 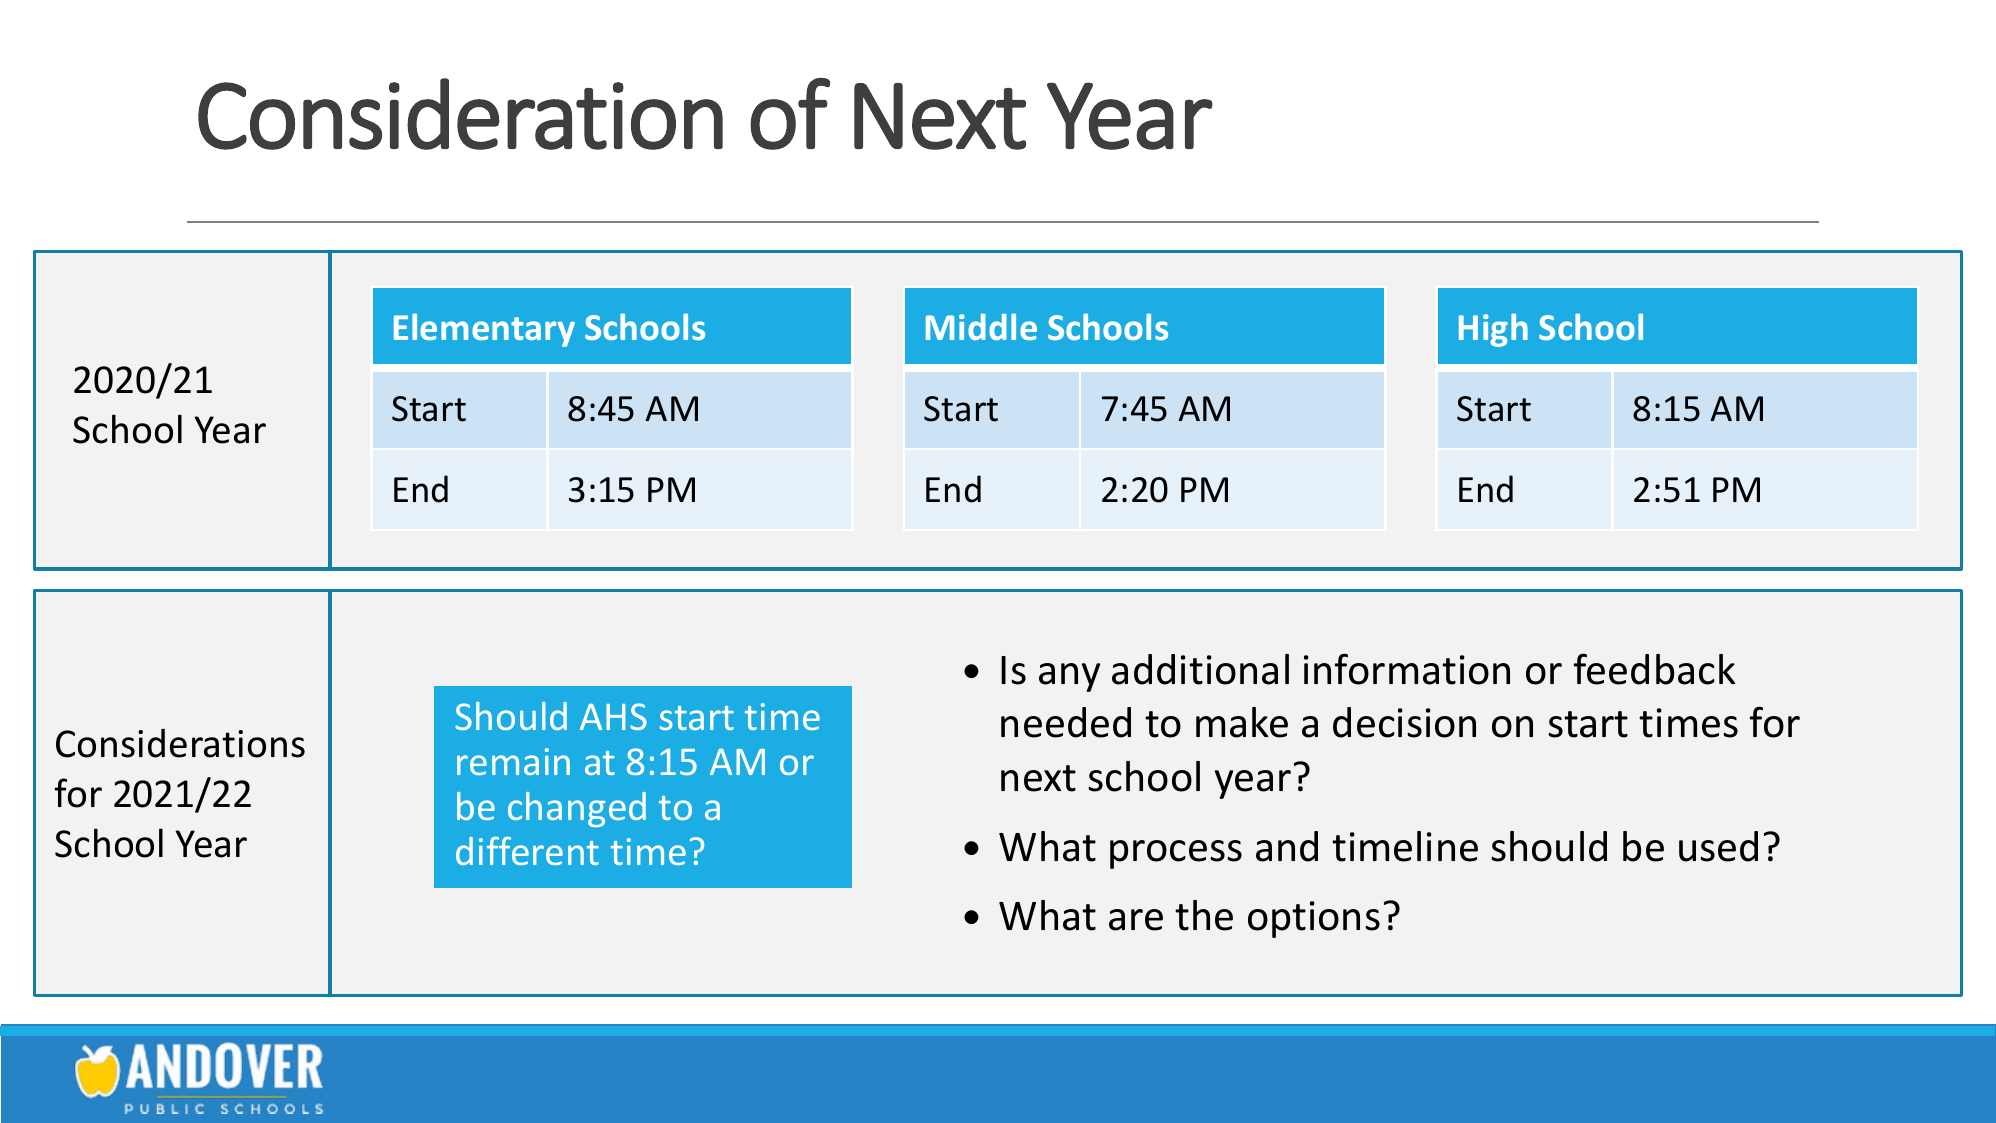 I want to click on feedback, so click(x=1654, y=669).
